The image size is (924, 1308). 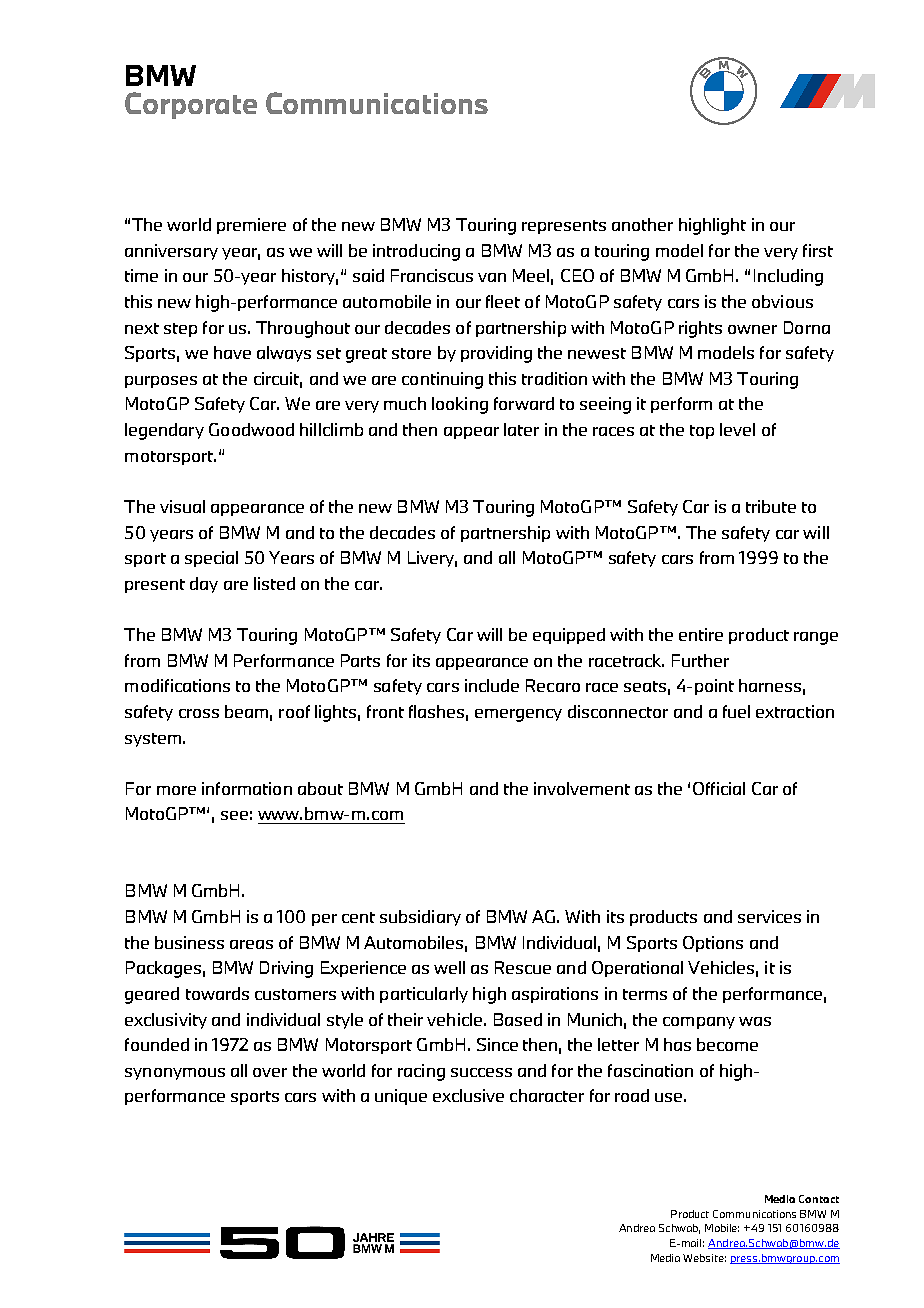 I want to click on include, so click(x=492, y=685).
